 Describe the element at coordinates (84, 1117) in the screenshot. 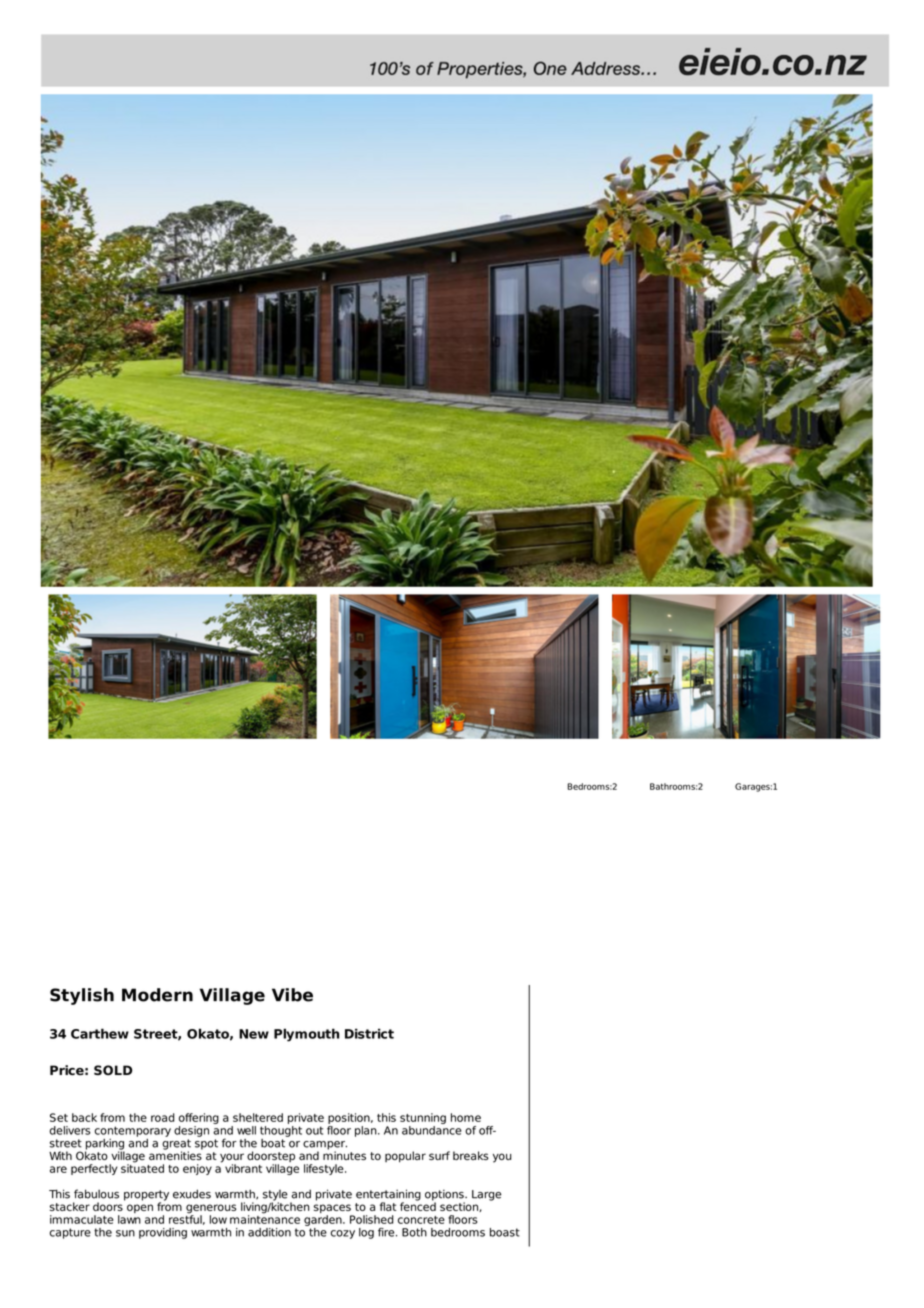

I see `back` at that location.
